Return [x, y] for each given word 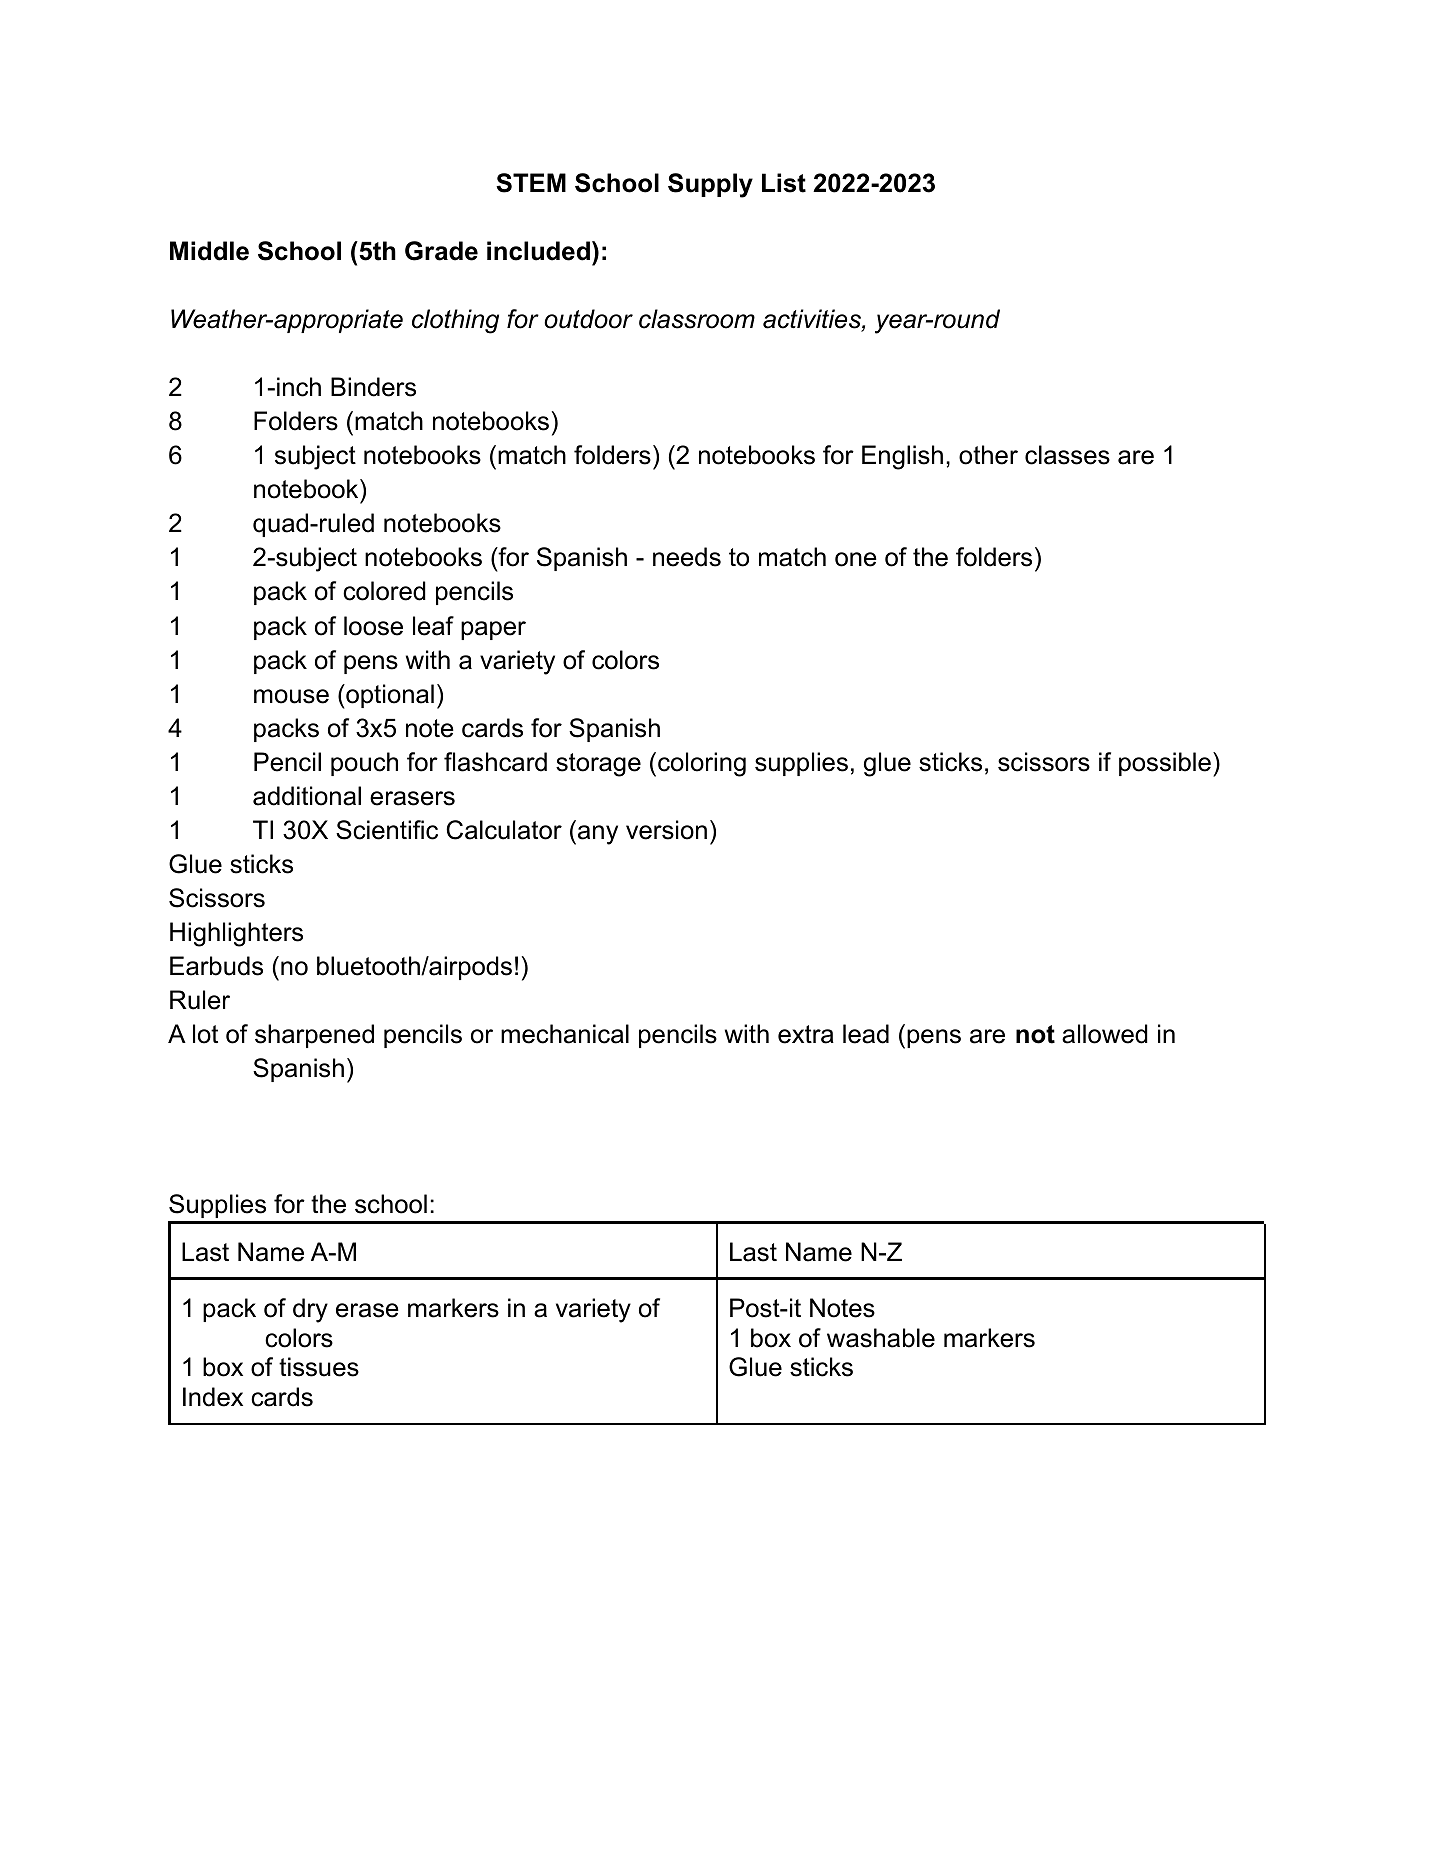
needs [687, 557]
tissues [319, 1367]
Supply [710, 185]
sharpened [314, 1036]
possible [1165, 764]
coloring [702, 764]
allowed [1105, 1034]
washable [881, 1338]
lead [866, 1034]
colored [384, 591]
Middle [209, 251]
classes [1067, 455]
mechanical [565, 1034]
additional [307, 796]
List [784, 183]
